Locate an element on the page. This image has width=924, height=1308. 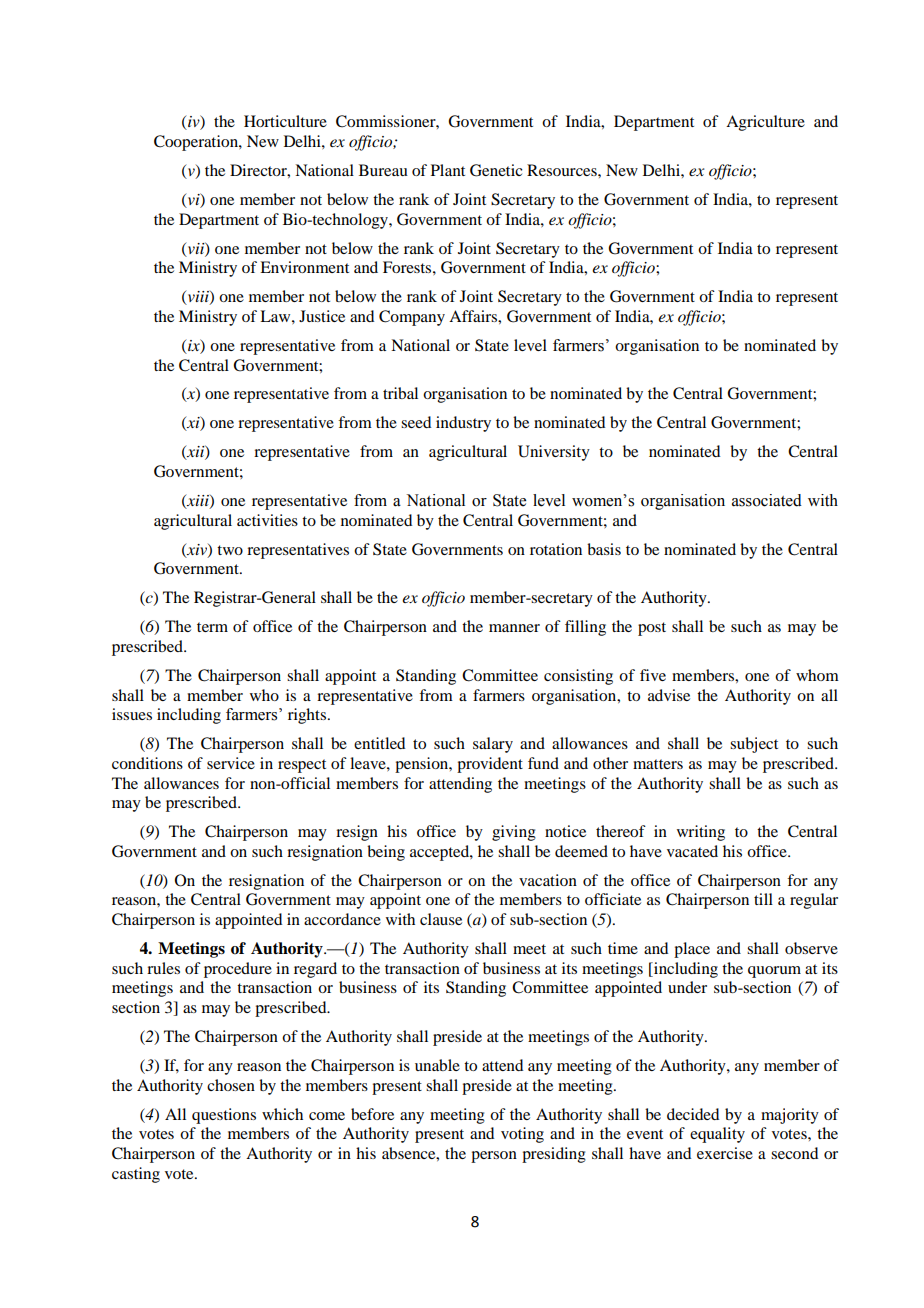
activities is located at coordinates (267, 520).
